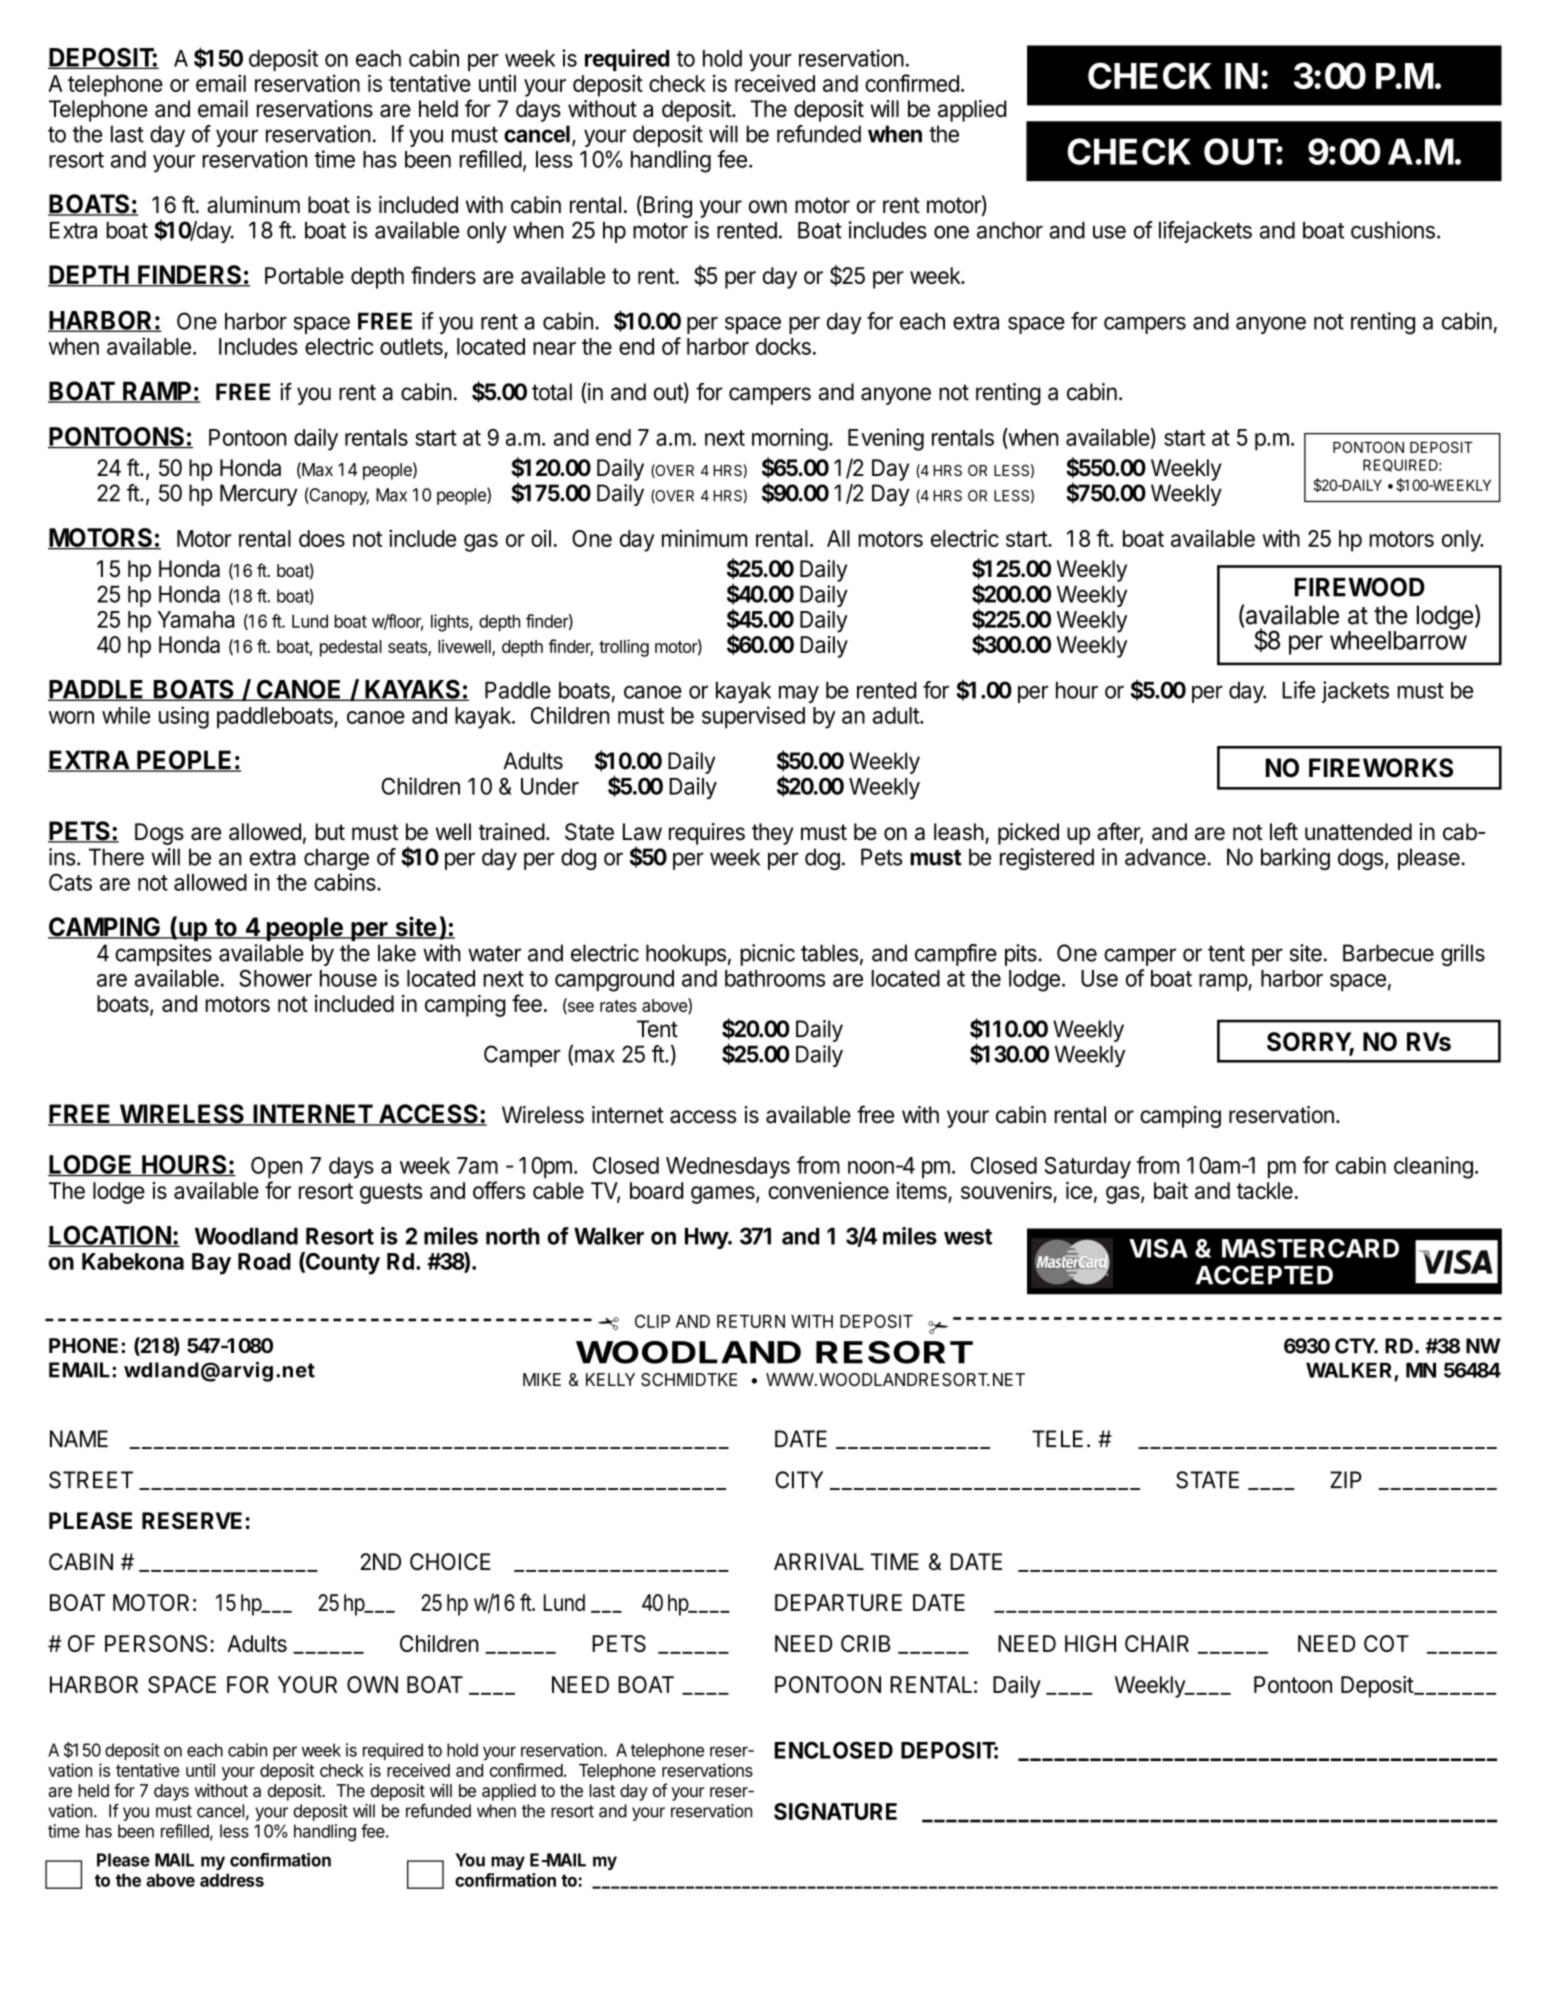 This screenshot has width=1547, height=2002. Describe the element at coordinates (724, 1195) in the screenshot. I see `games` at that location.
